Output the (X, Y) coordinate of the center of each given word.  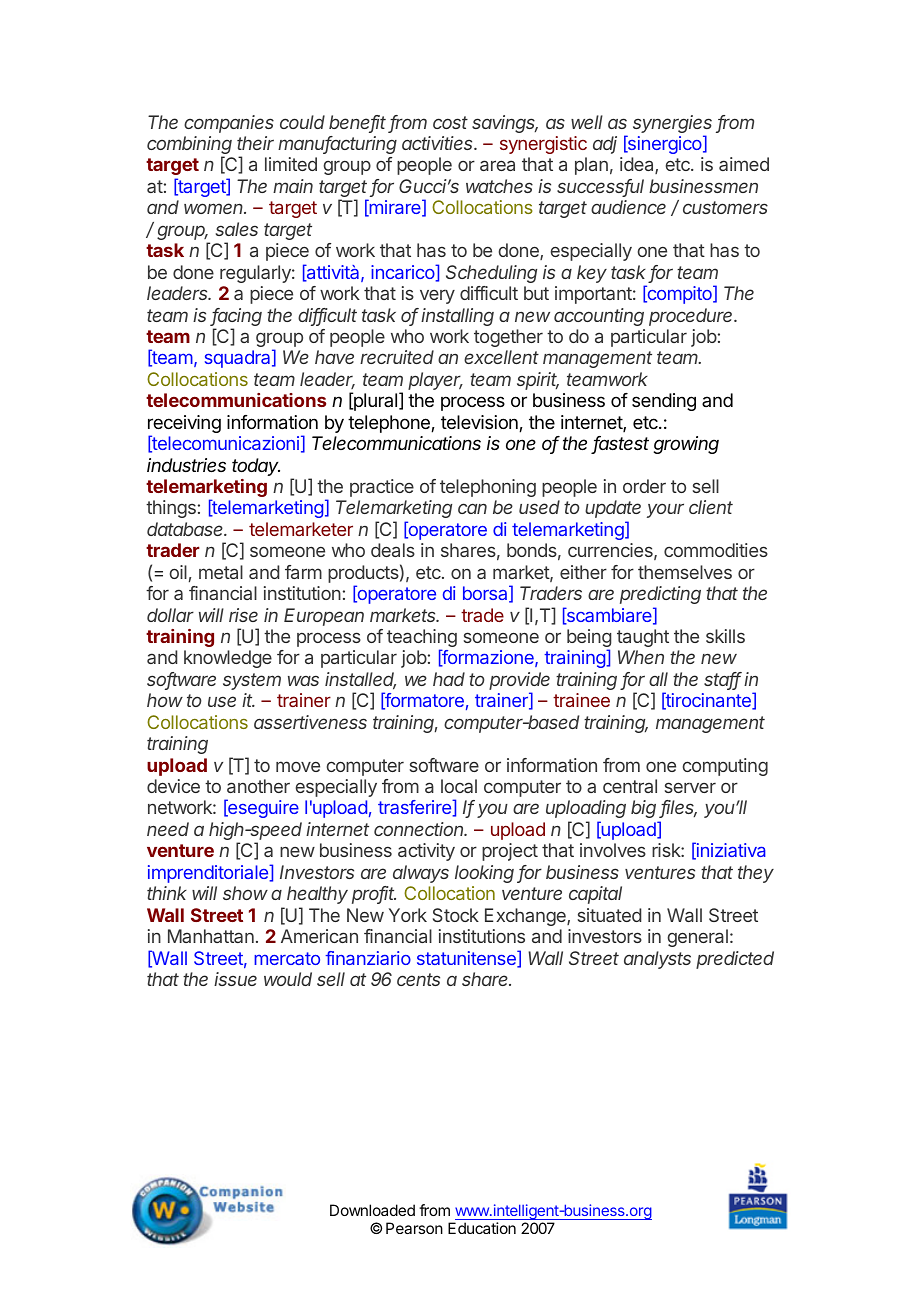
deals (393, 550)
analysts (657, 960)
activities (439, 143)
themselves (685, 572)
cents (418, 979)
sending (664, 402)
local (459, 786)
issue (235, 979)
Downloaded (372, 1210)
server (690, 787)
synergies (672, 125)
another (258, 786)
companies (229, 124)
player (435, 381)
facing (236, 318)
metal (221, 572)
